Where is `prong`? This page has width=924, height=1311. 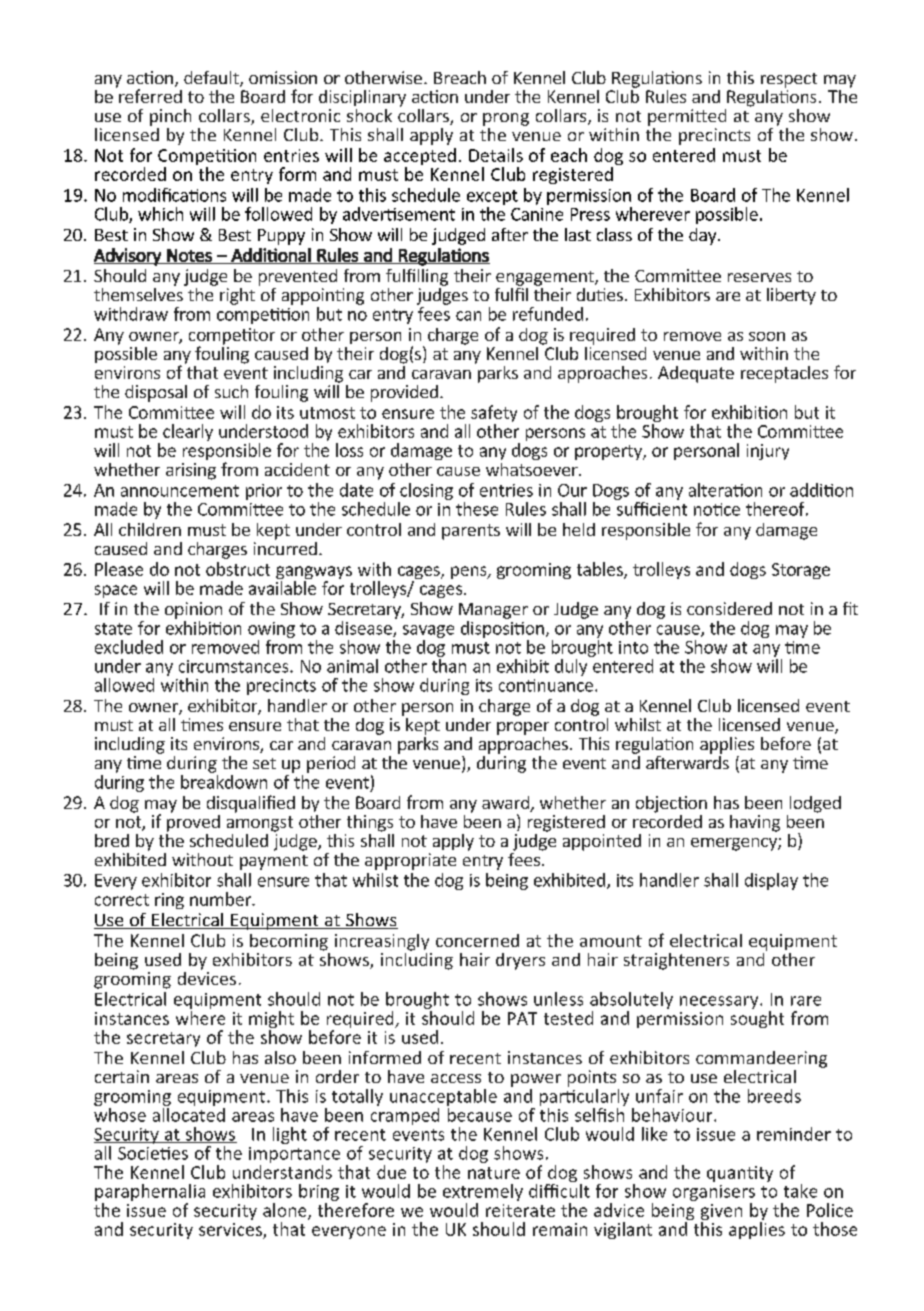 prong is located at coordinates (506, 119).
